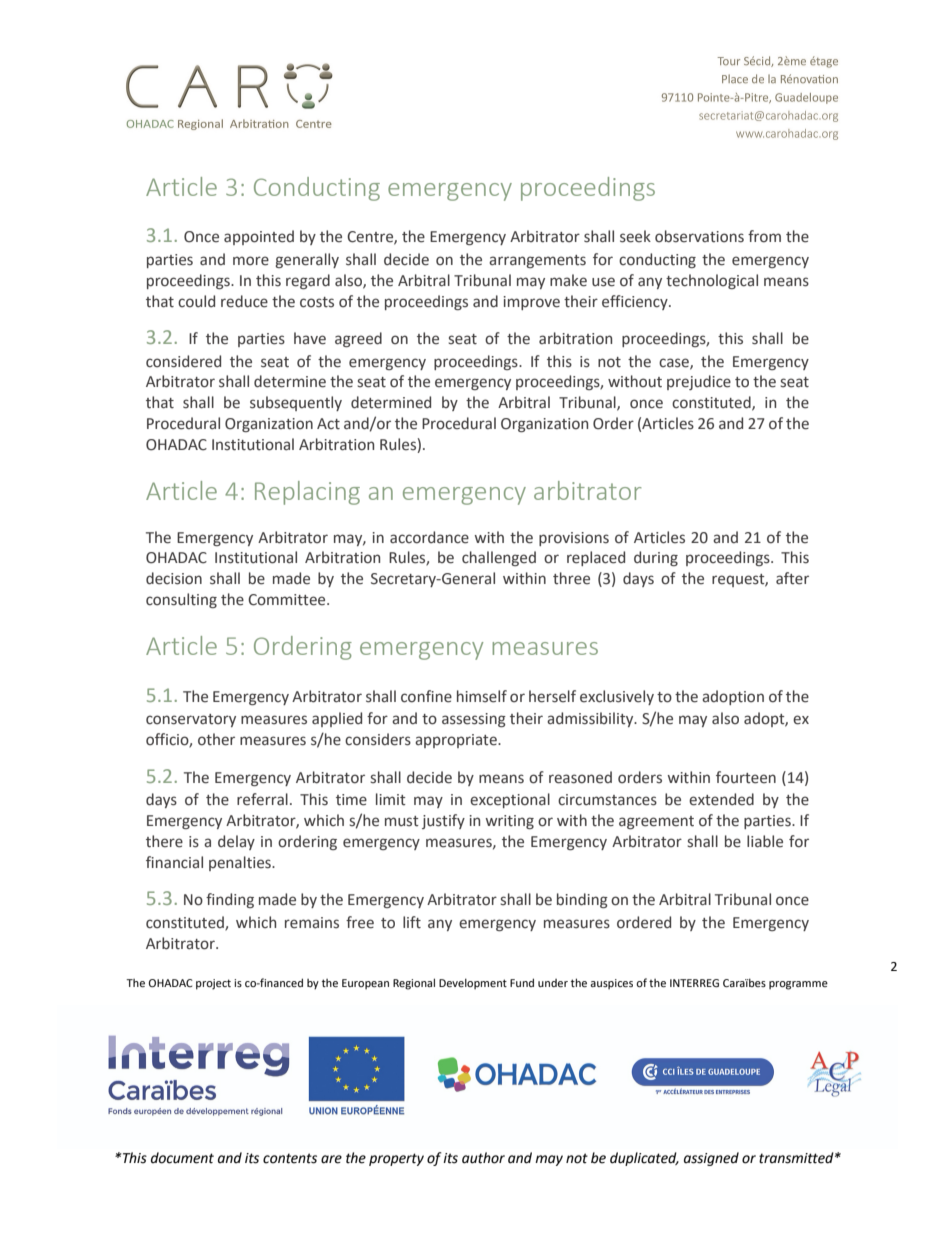  I want to click on contents, so click(290, 1158).
